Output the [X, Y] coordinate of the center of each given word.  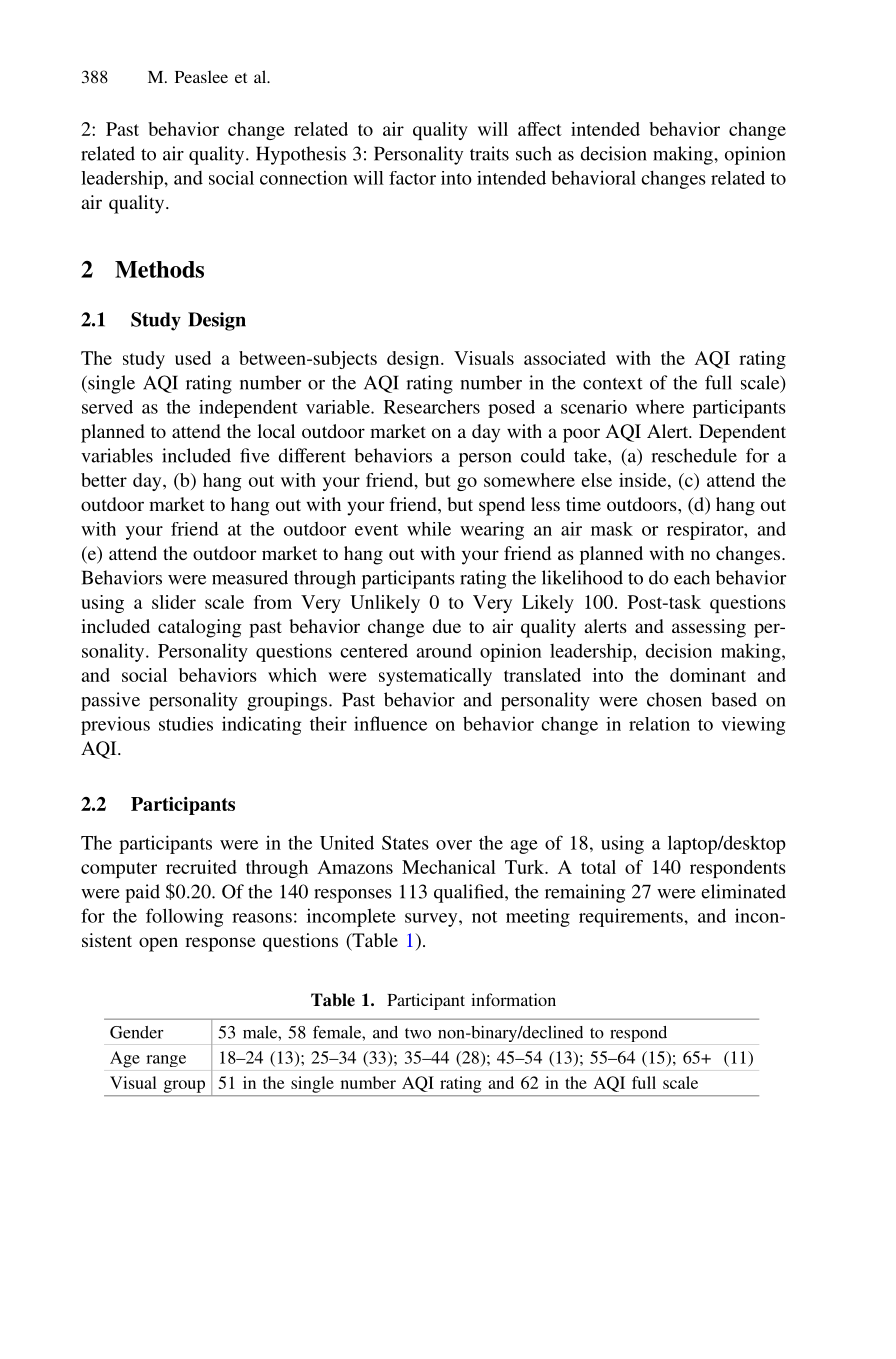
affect [540, 129]
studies [186, 724]
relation [659, 724]
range [166, 1061]
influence [390, 723]
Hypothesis [301, 155]
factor [412, 178]
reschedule [694, 455]
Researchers [432, 407]
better [104, 480]
